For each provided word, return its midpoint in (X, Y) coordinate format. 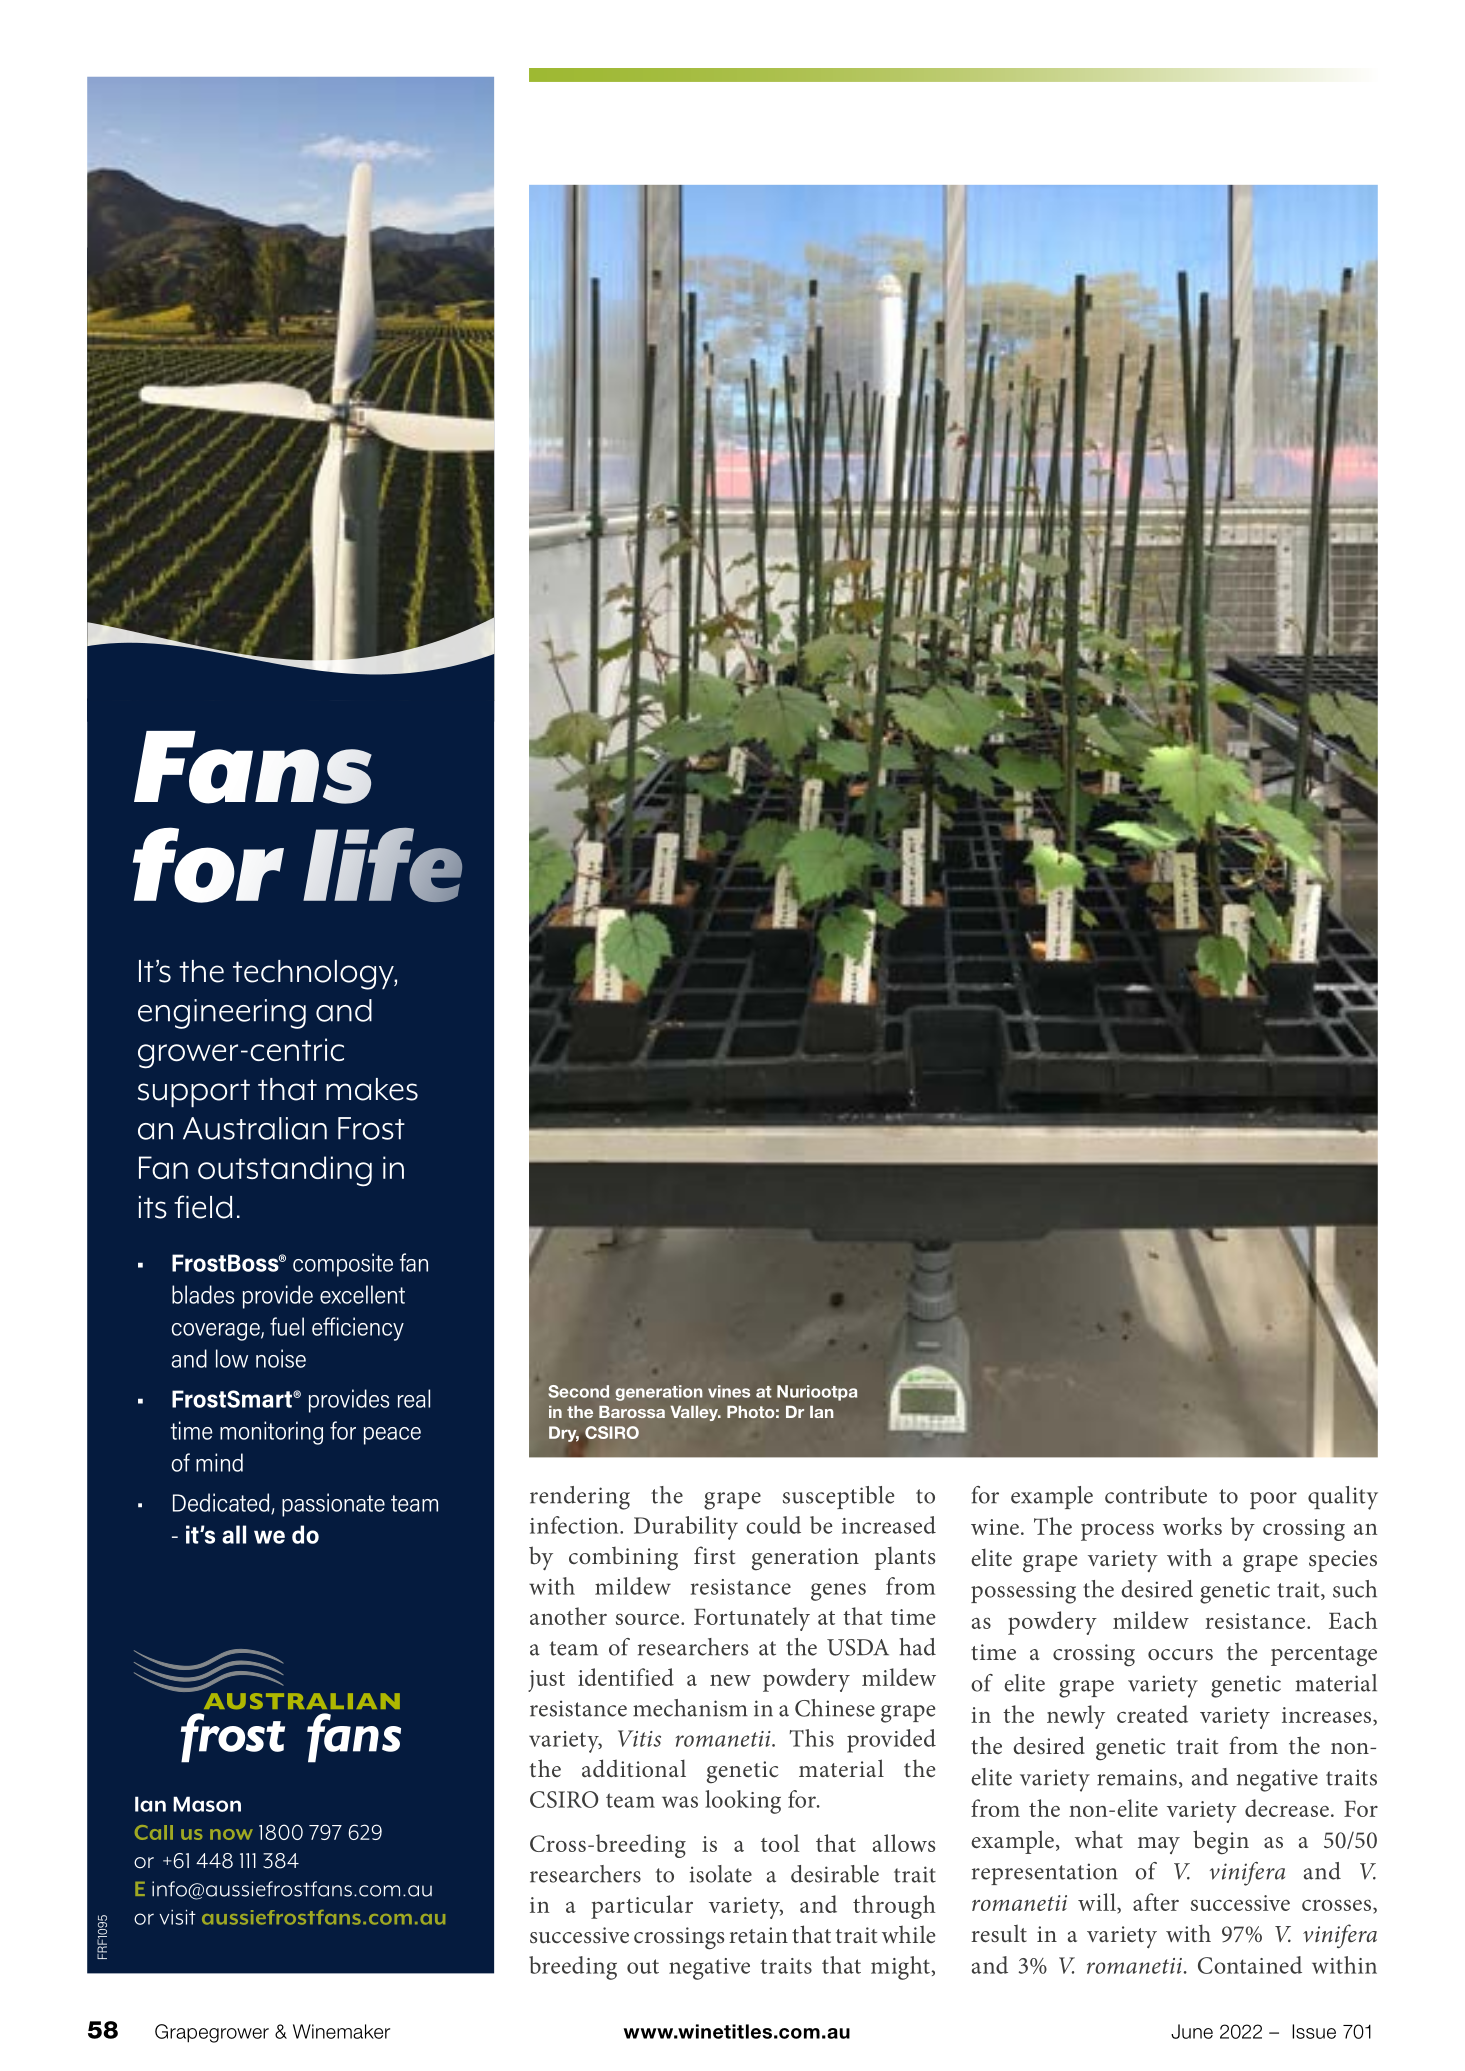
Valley (695, 1413)
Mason (207, 1804)
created (1152, 1714)
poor (1273, 1500)
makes (372, 1089)
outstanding (285, 1171)
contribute (1156, 1495)
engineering (222, 1014)
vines (729, 1391)
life (382, 865)
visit (177, 1917)
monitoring (271, 1433)
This (811, 1738)
